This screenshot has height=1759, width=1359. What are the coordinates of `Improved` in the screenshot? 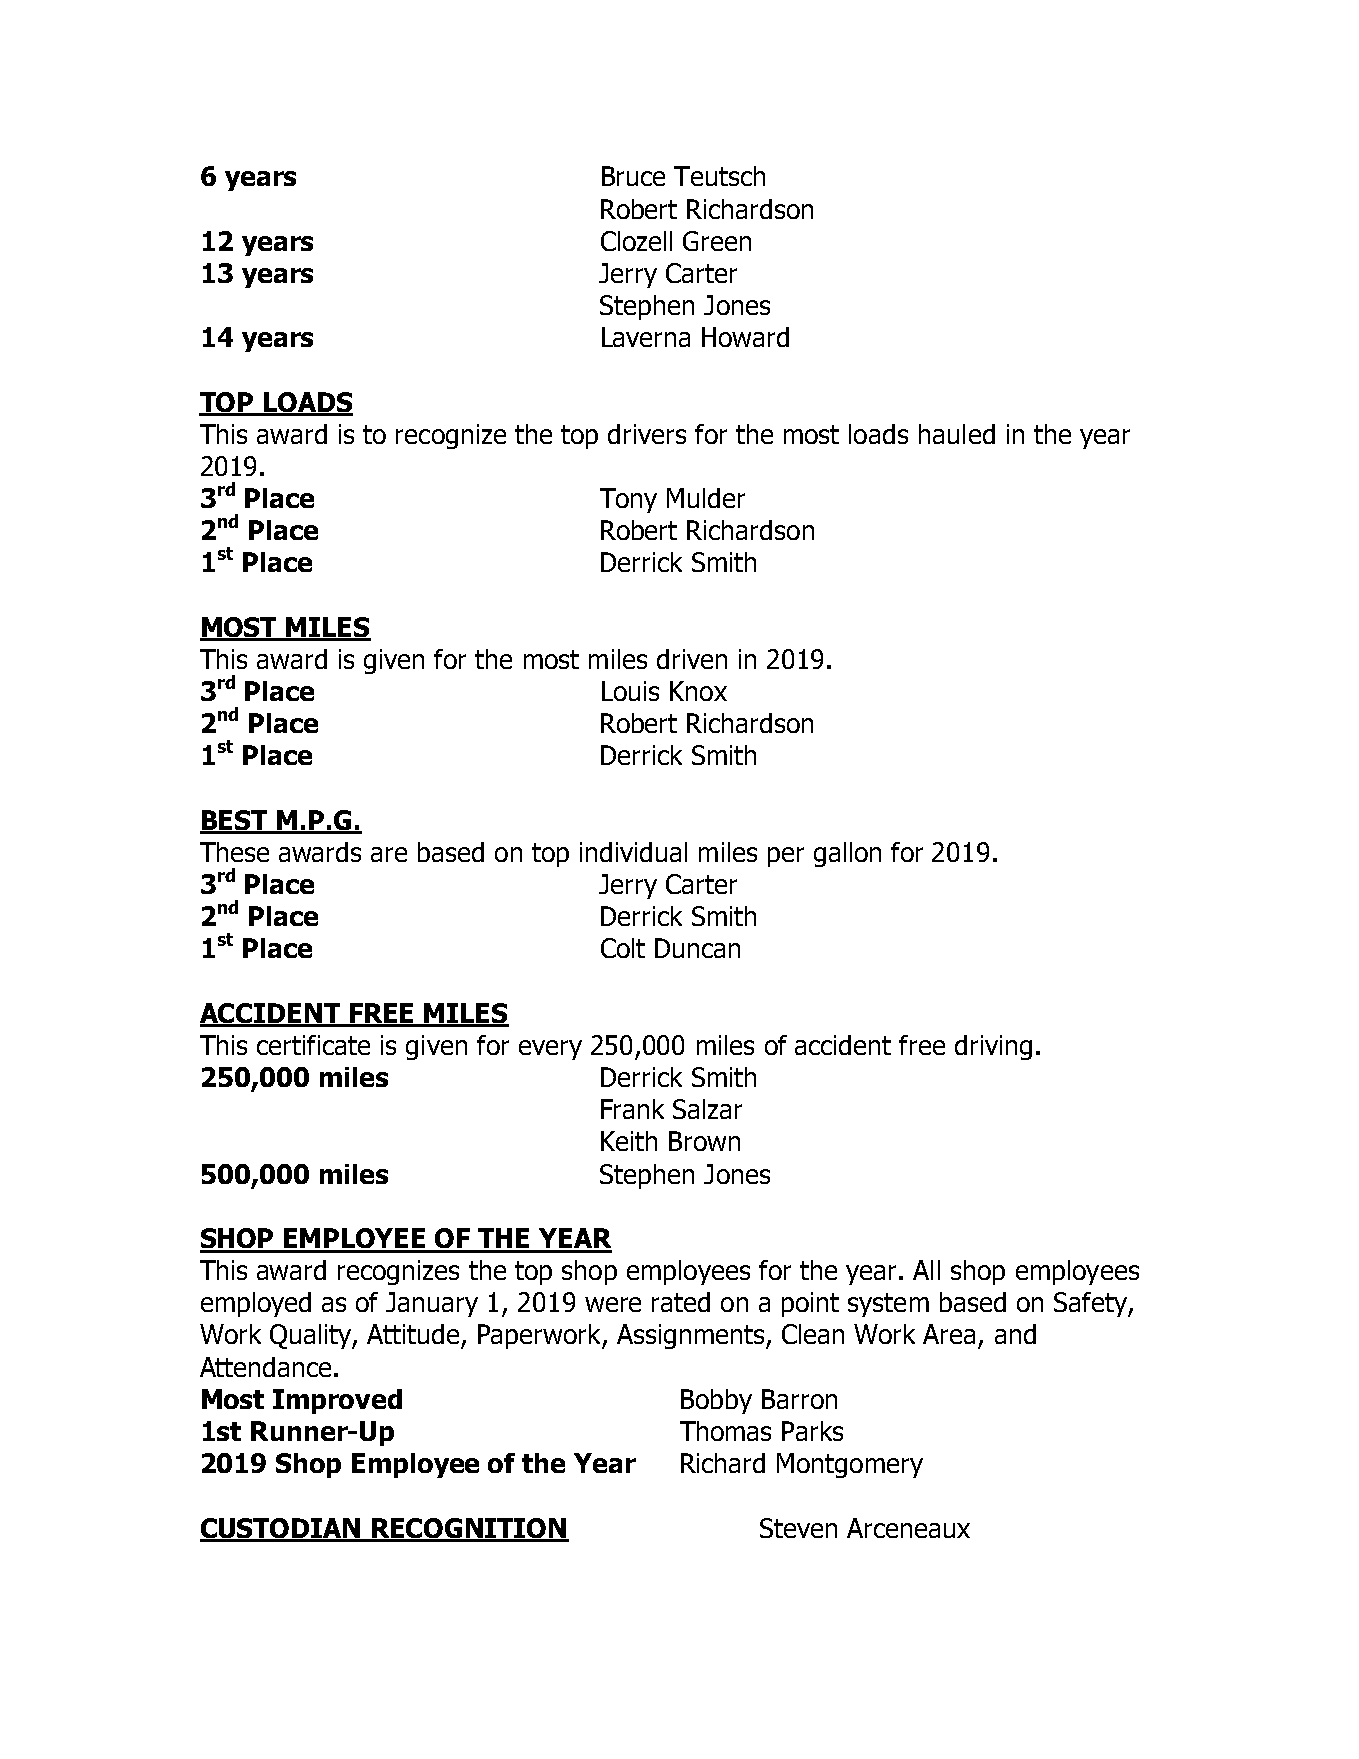 It's located at (337, 1401).
